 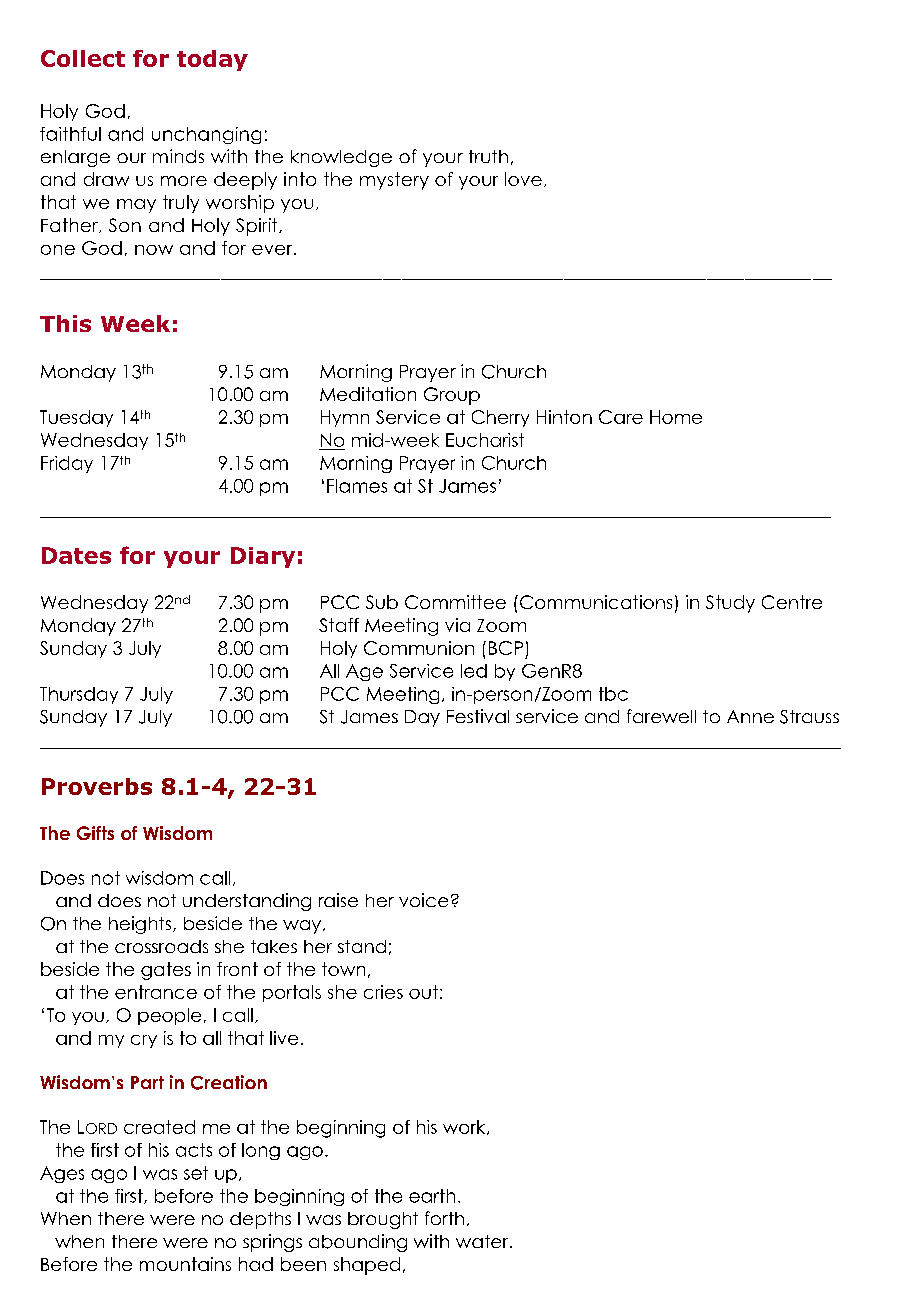 What do you see at coordinates (185, 1264) in the document?
I see `mountains` at bounding box center [185, 1264].
